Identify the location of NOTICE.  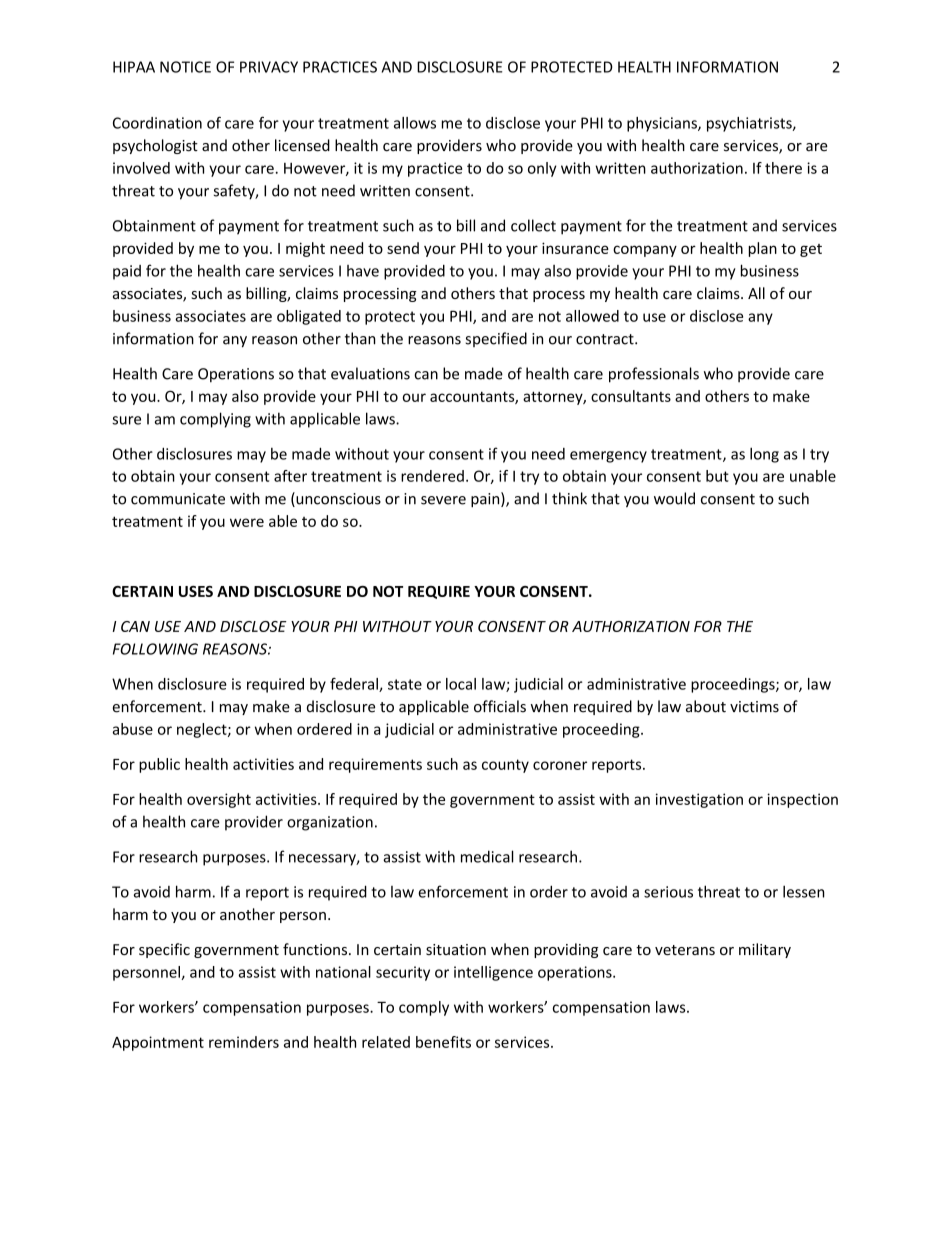
(185, 67).
